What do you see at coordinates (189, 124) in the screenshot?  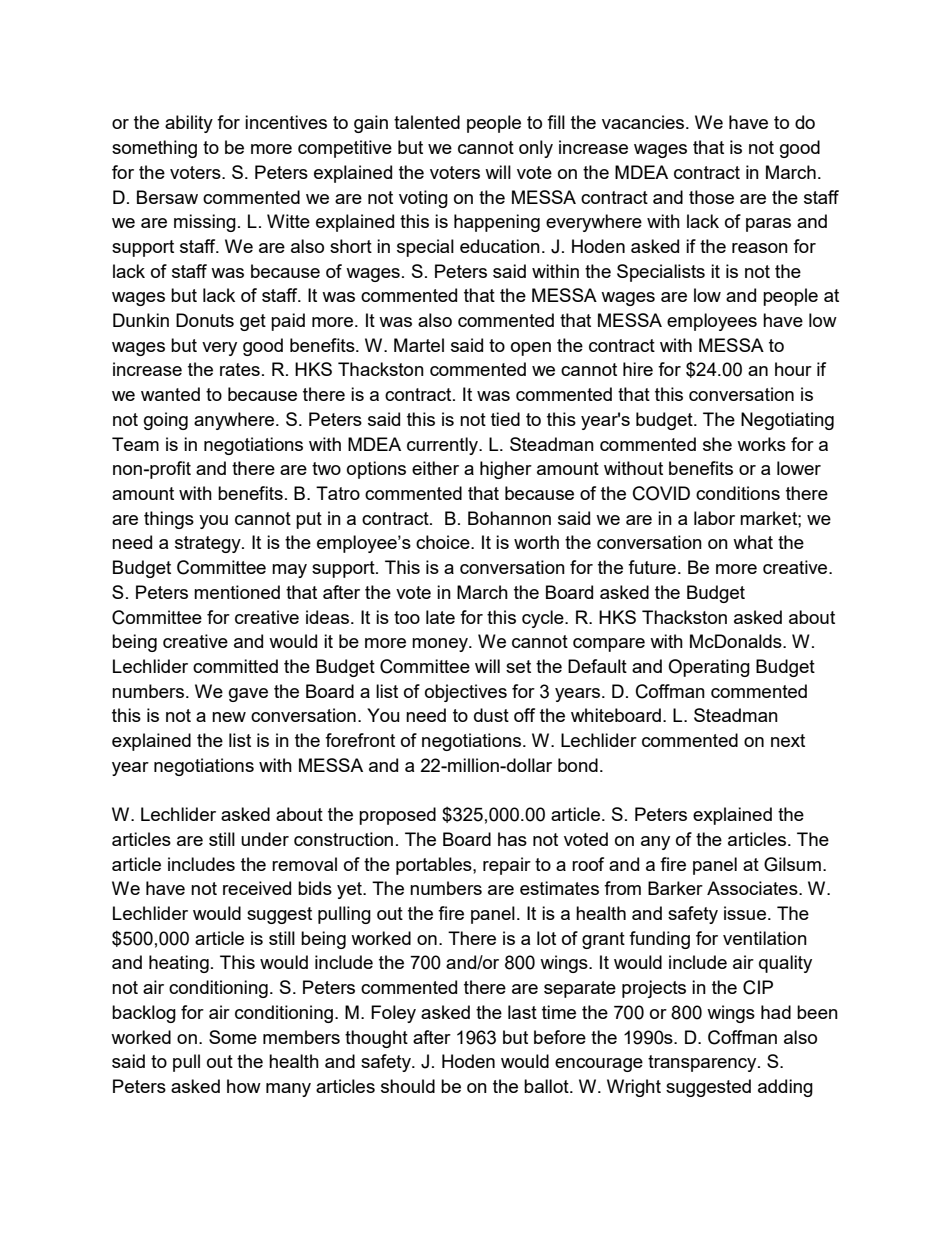 I see `ability` at bounding box center [189, 124].
